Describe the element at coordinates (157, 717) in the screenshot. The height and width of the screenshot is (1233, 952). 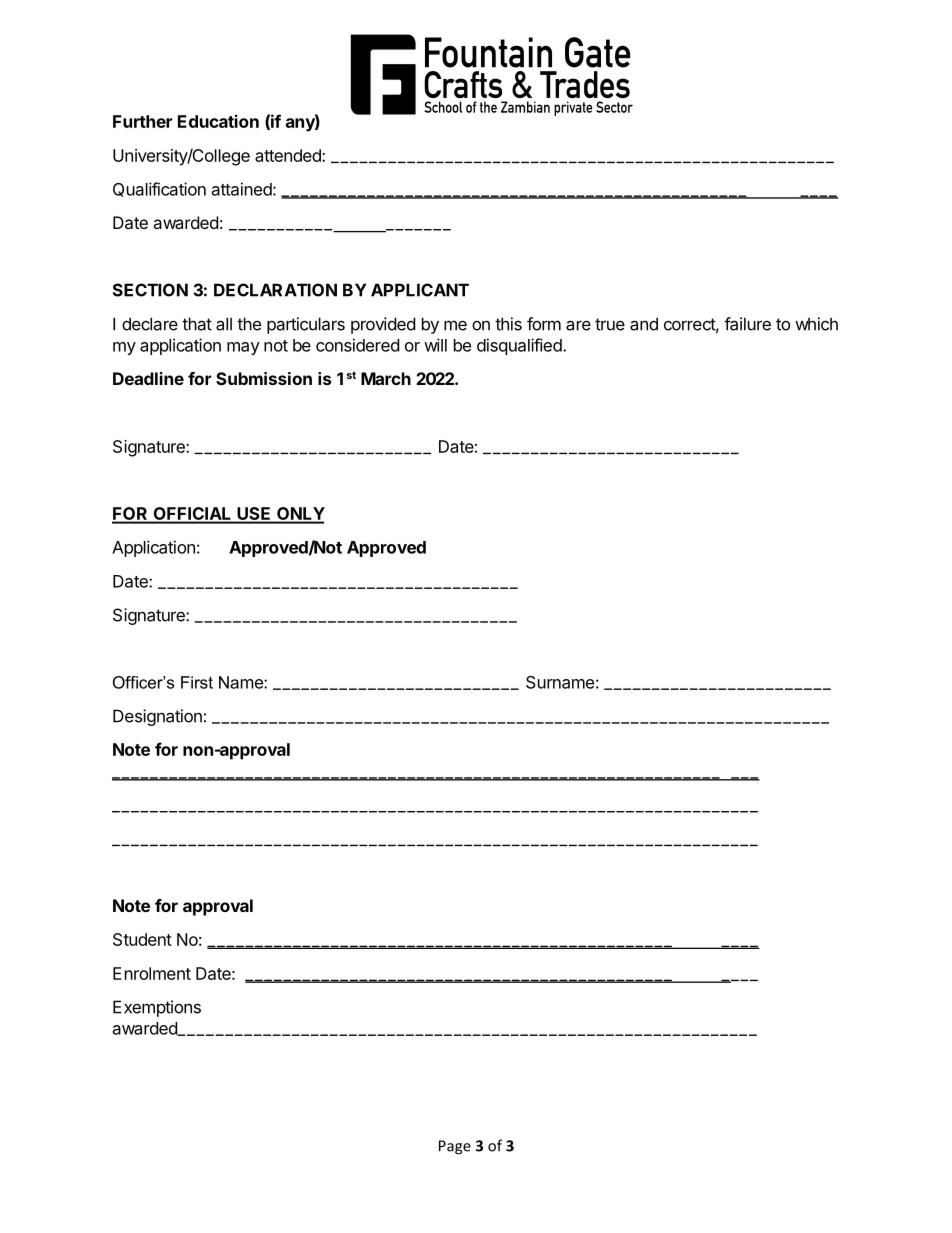
I see `Designation` at that location.
